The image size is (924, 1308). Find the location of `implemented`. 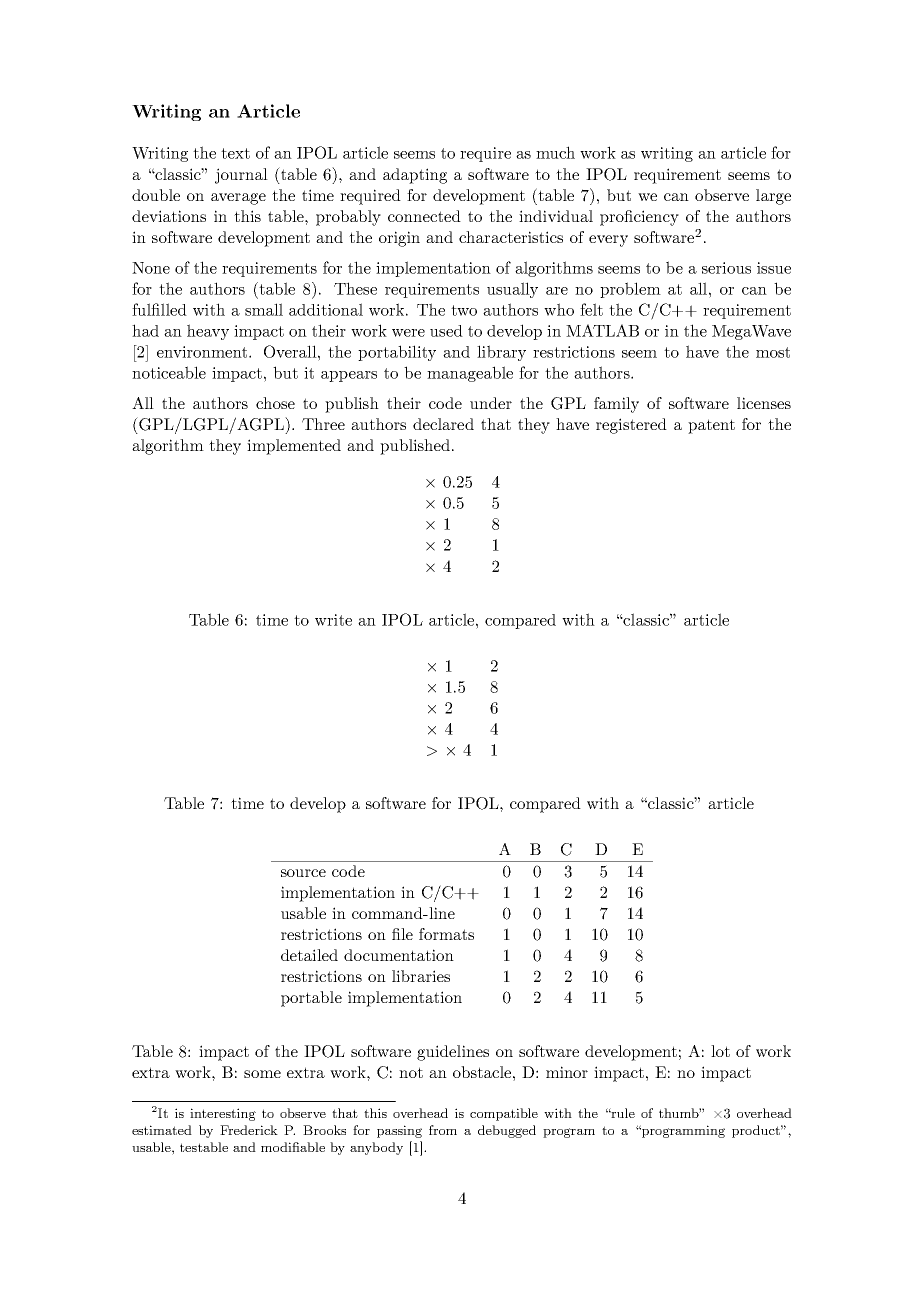

implemented is located at coordinates (294, 447).
